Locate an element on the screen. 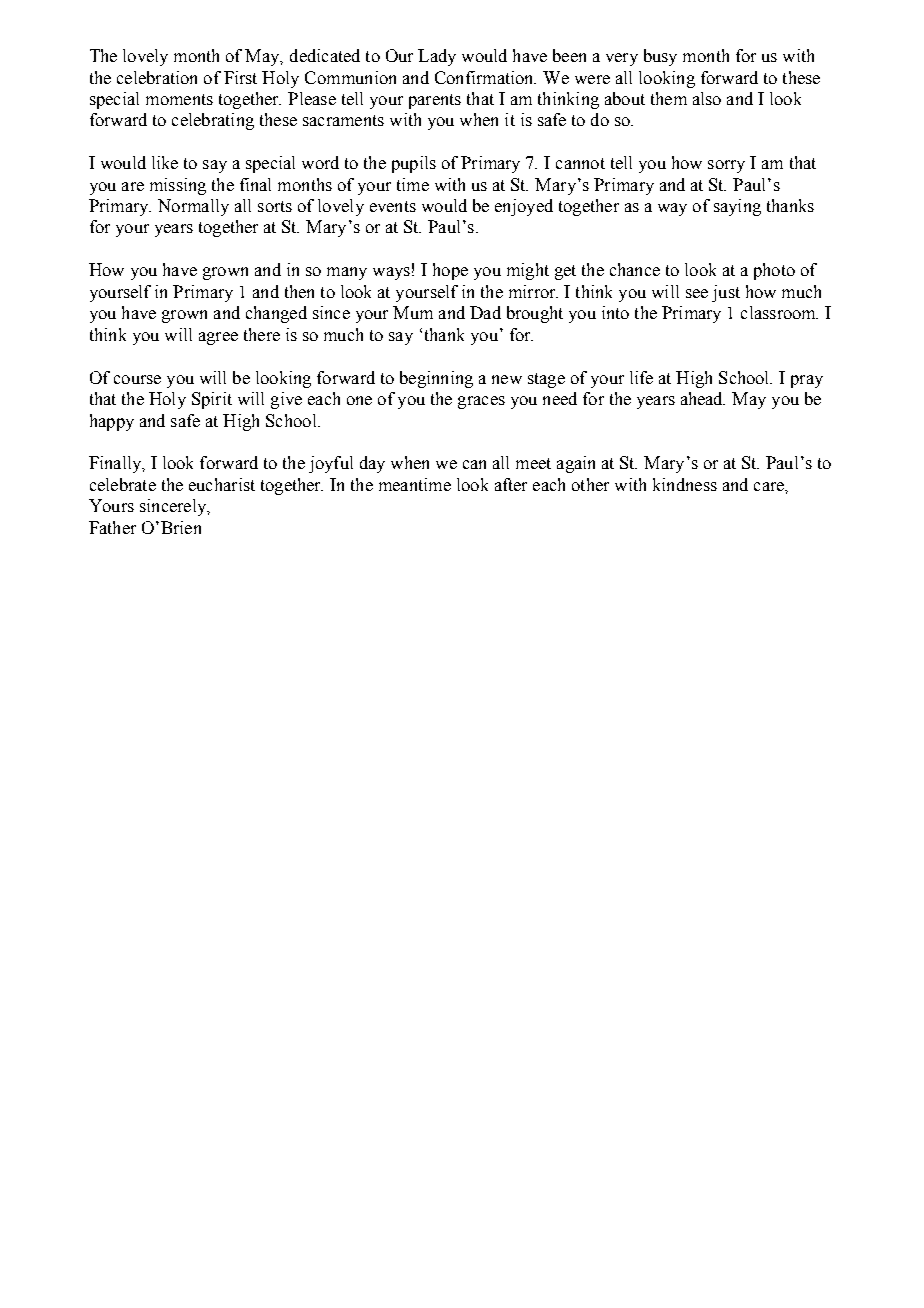 This screenshot has height=1308, width=924. life is located at coordinates (641, 377).
